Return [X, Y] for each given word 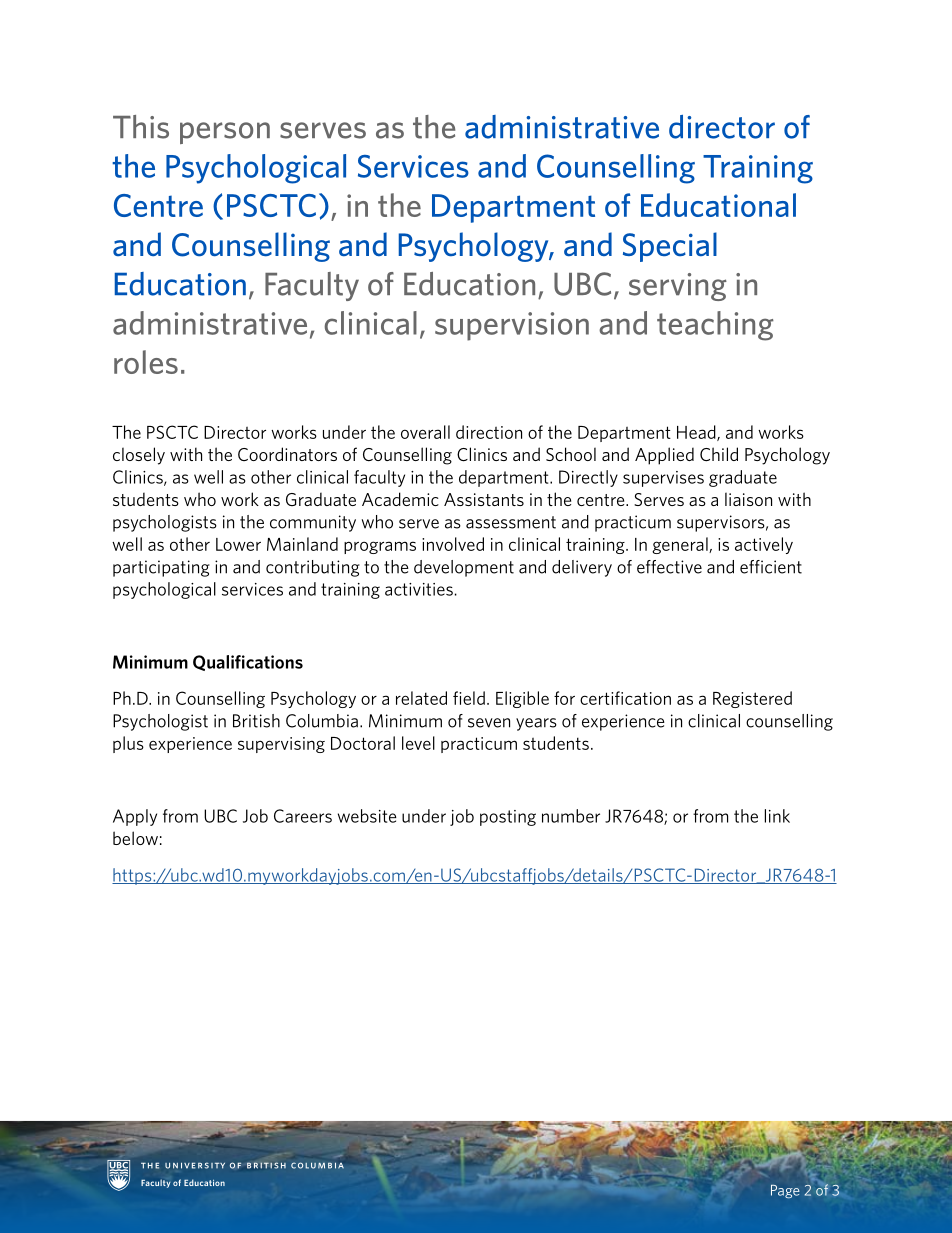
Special [670, 247]
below [135, 838]
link [777, 816]
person [225, 133]
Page [785, 1191]
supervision [512, 326]
